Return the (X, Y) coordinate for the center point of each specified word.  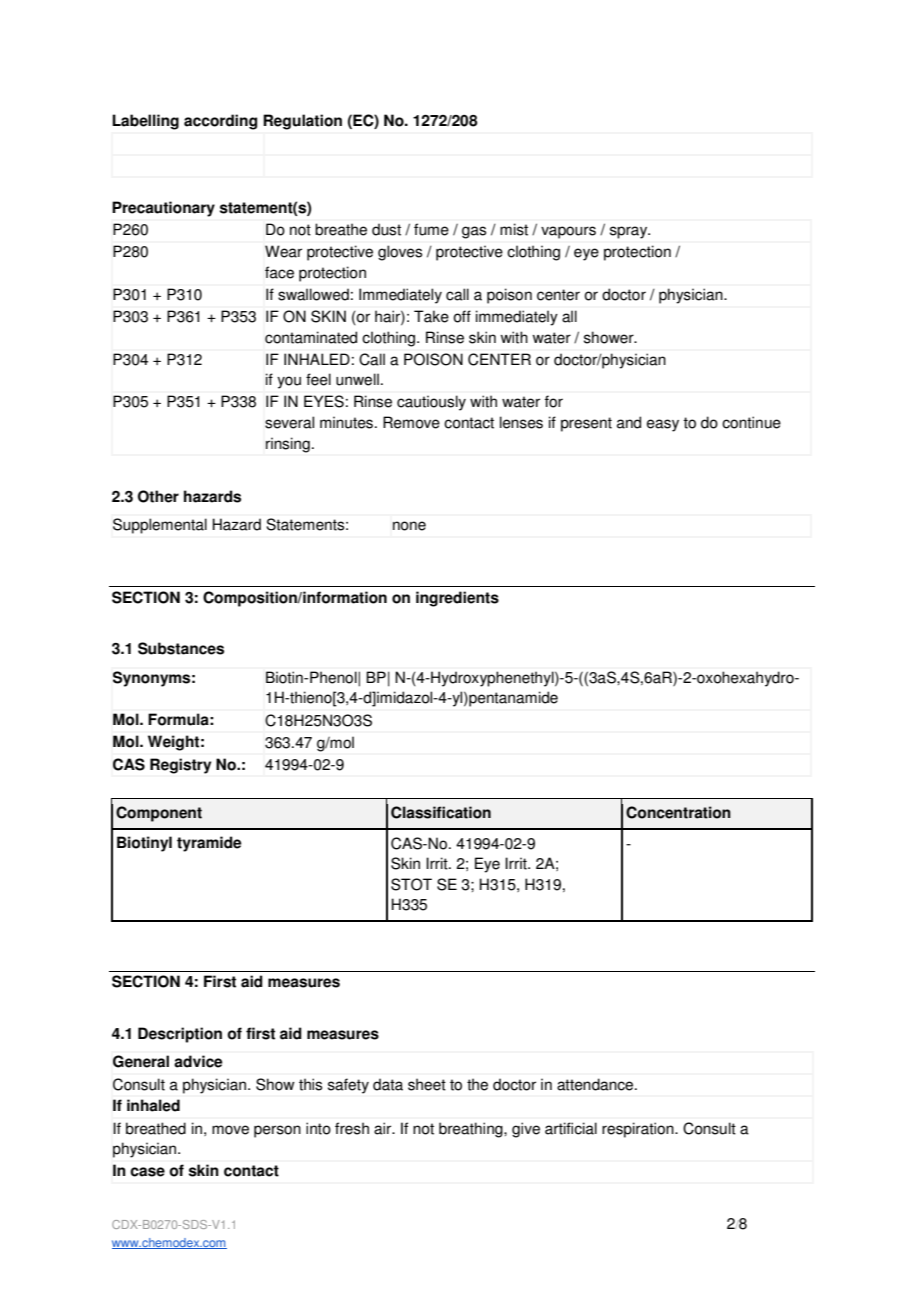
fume (431, 229)
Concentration (678, 812)
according (220, 122)
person (277, 1131)
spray (630, 232)
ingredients (457, 599)
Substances (181, 648)
